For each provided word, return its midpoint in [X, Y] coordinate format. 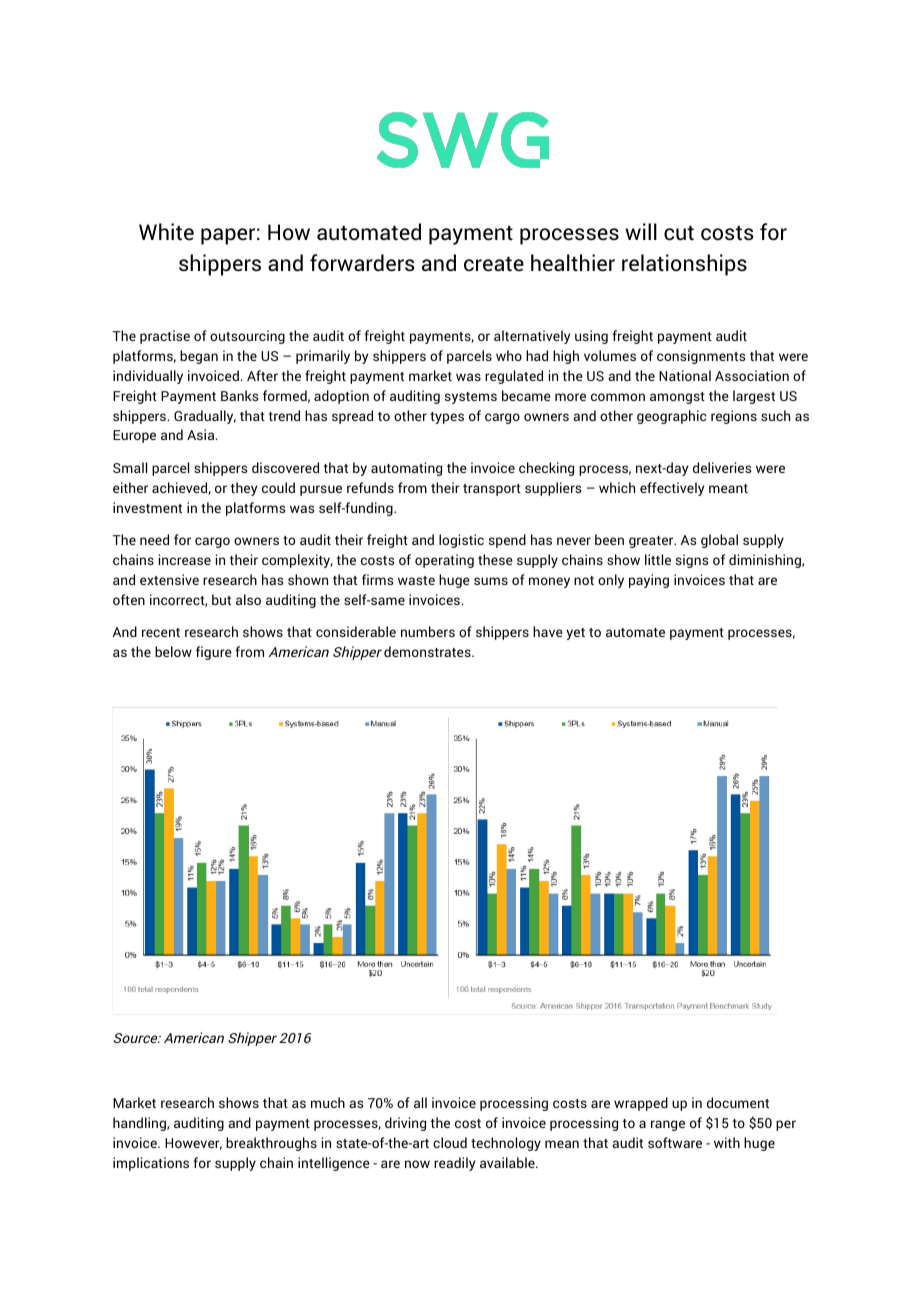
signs [692, 561]
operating [444, 561]
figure [214, 653]
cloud [450, 1142]
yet [575, 634]
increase [185, 559]
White [166, 232]
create [494, 264]
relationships [684, 265]
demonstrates [428, 651]
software [675, 1142]
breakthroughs [271, 1144]
